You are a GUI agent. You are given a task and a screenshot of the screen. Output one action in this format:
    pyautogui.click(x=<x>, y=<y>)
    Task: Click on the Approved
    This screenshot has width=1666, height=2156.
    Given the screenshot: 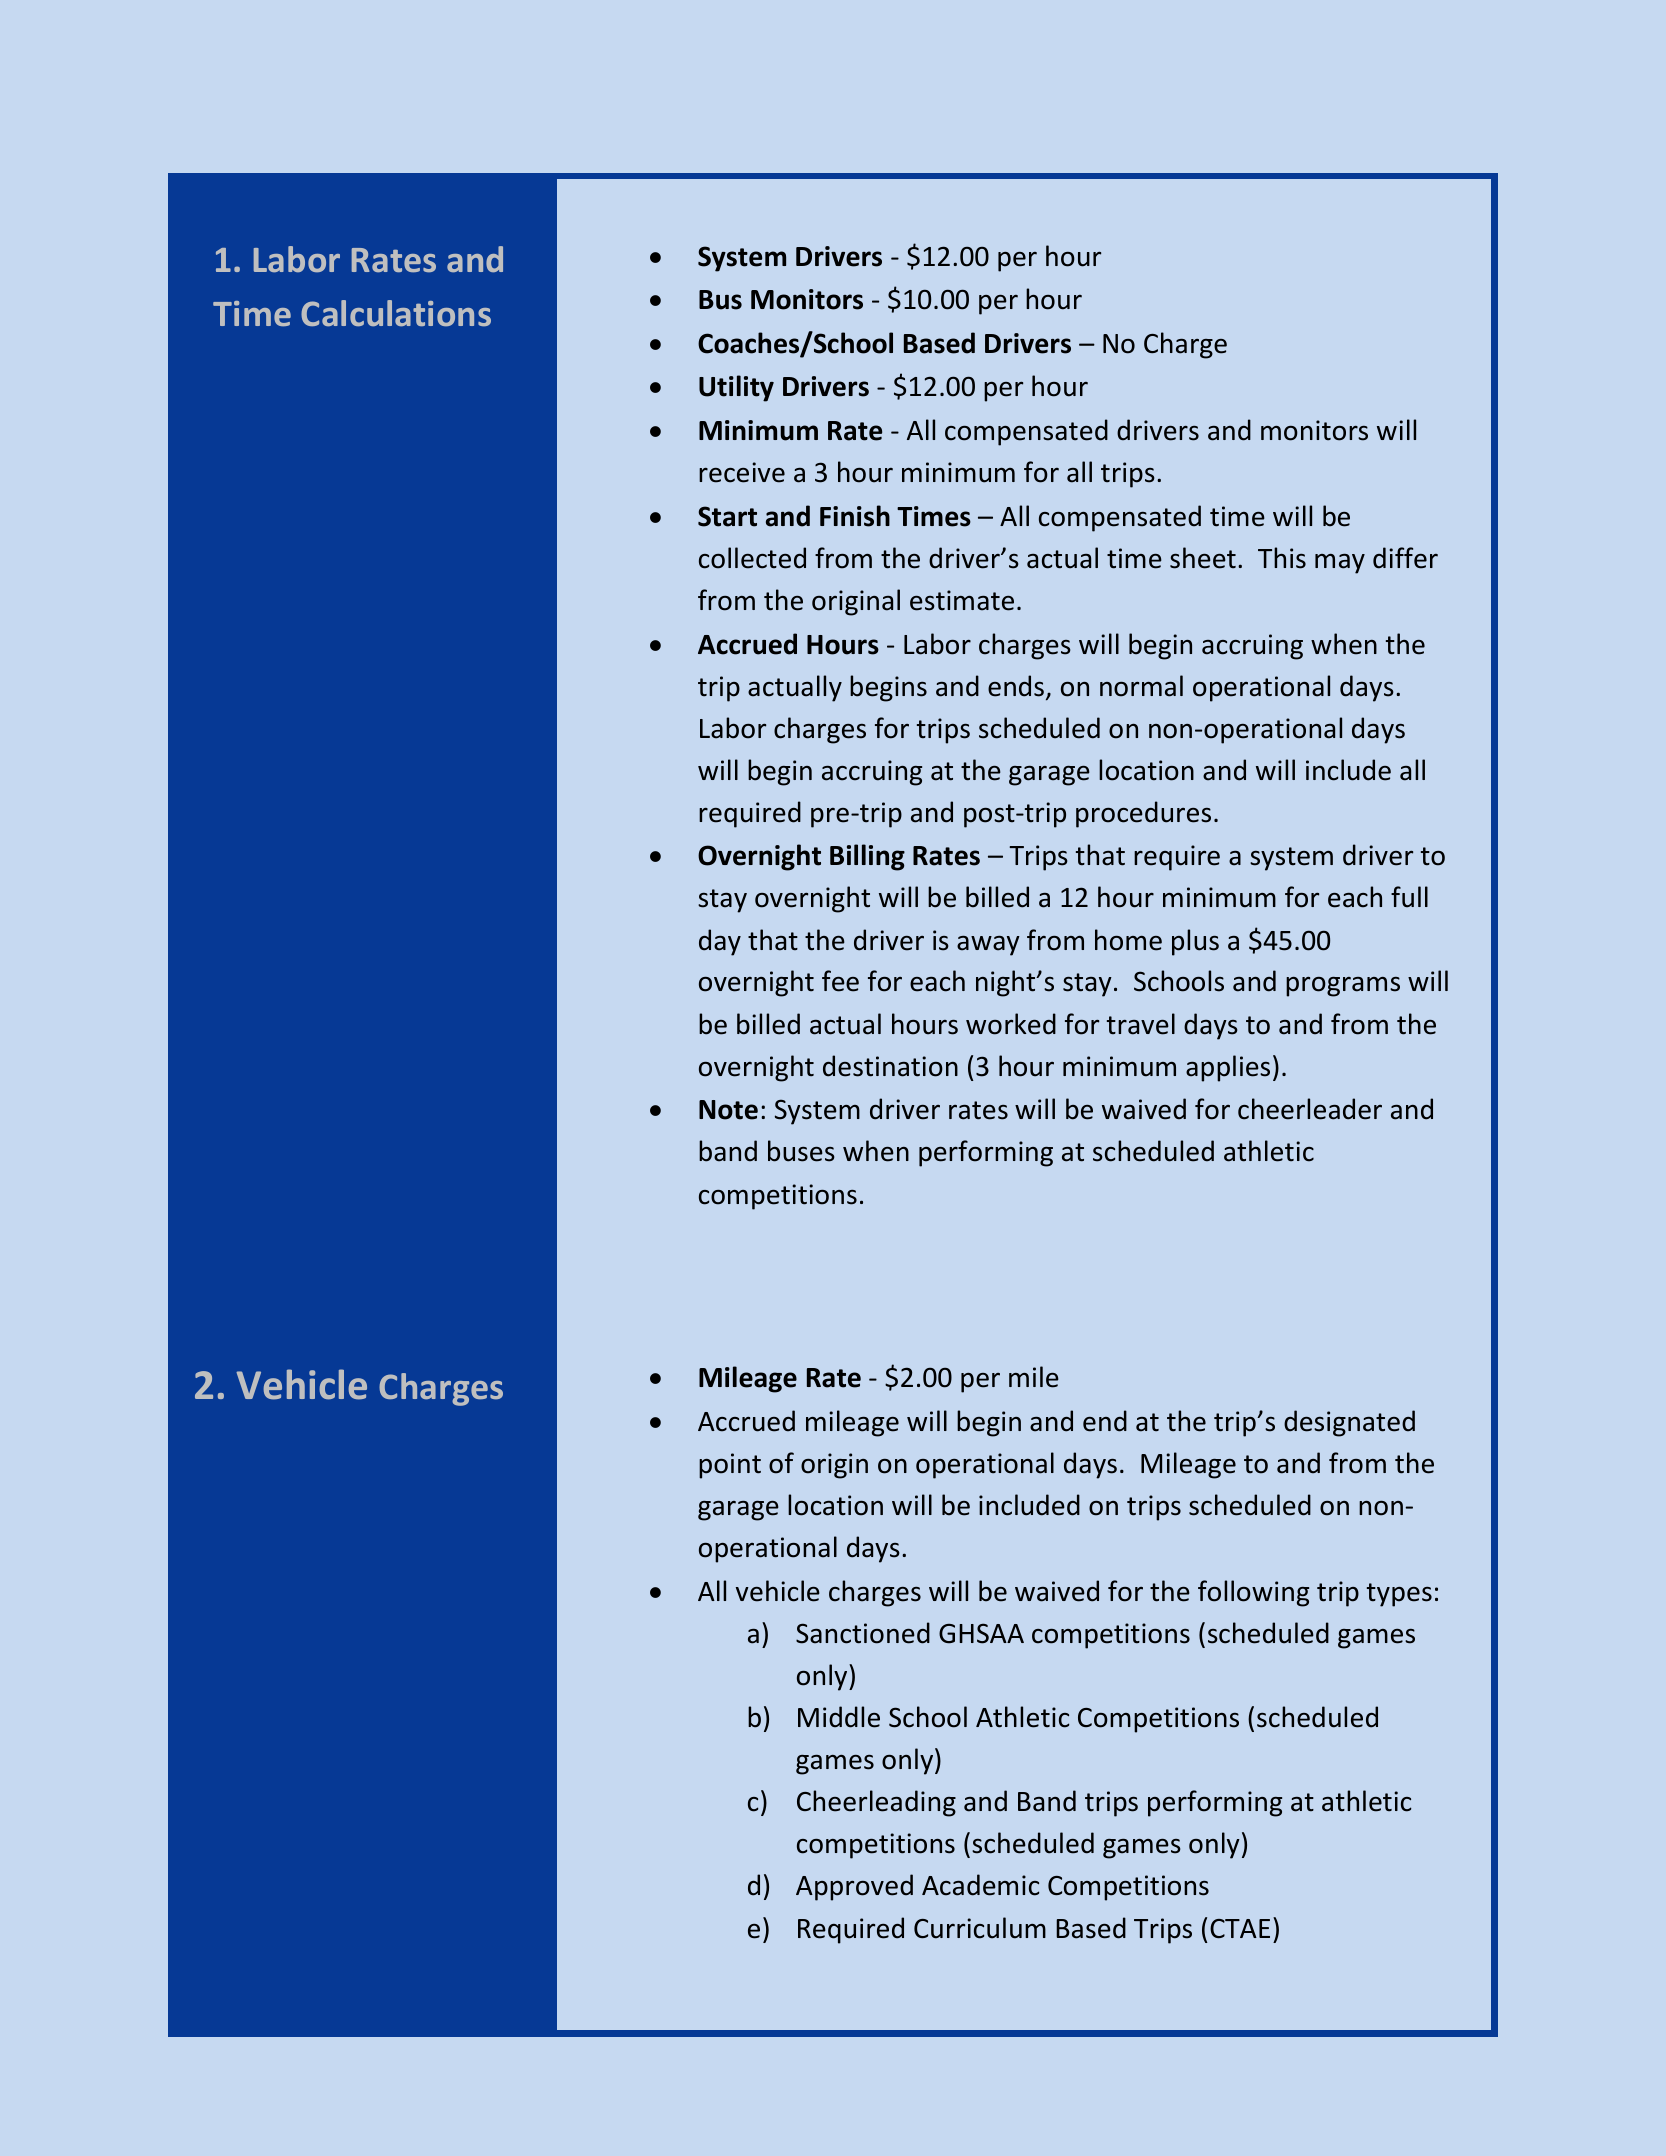 What is the action you would take?
    pyautogui.click(x=854, y=1887)
